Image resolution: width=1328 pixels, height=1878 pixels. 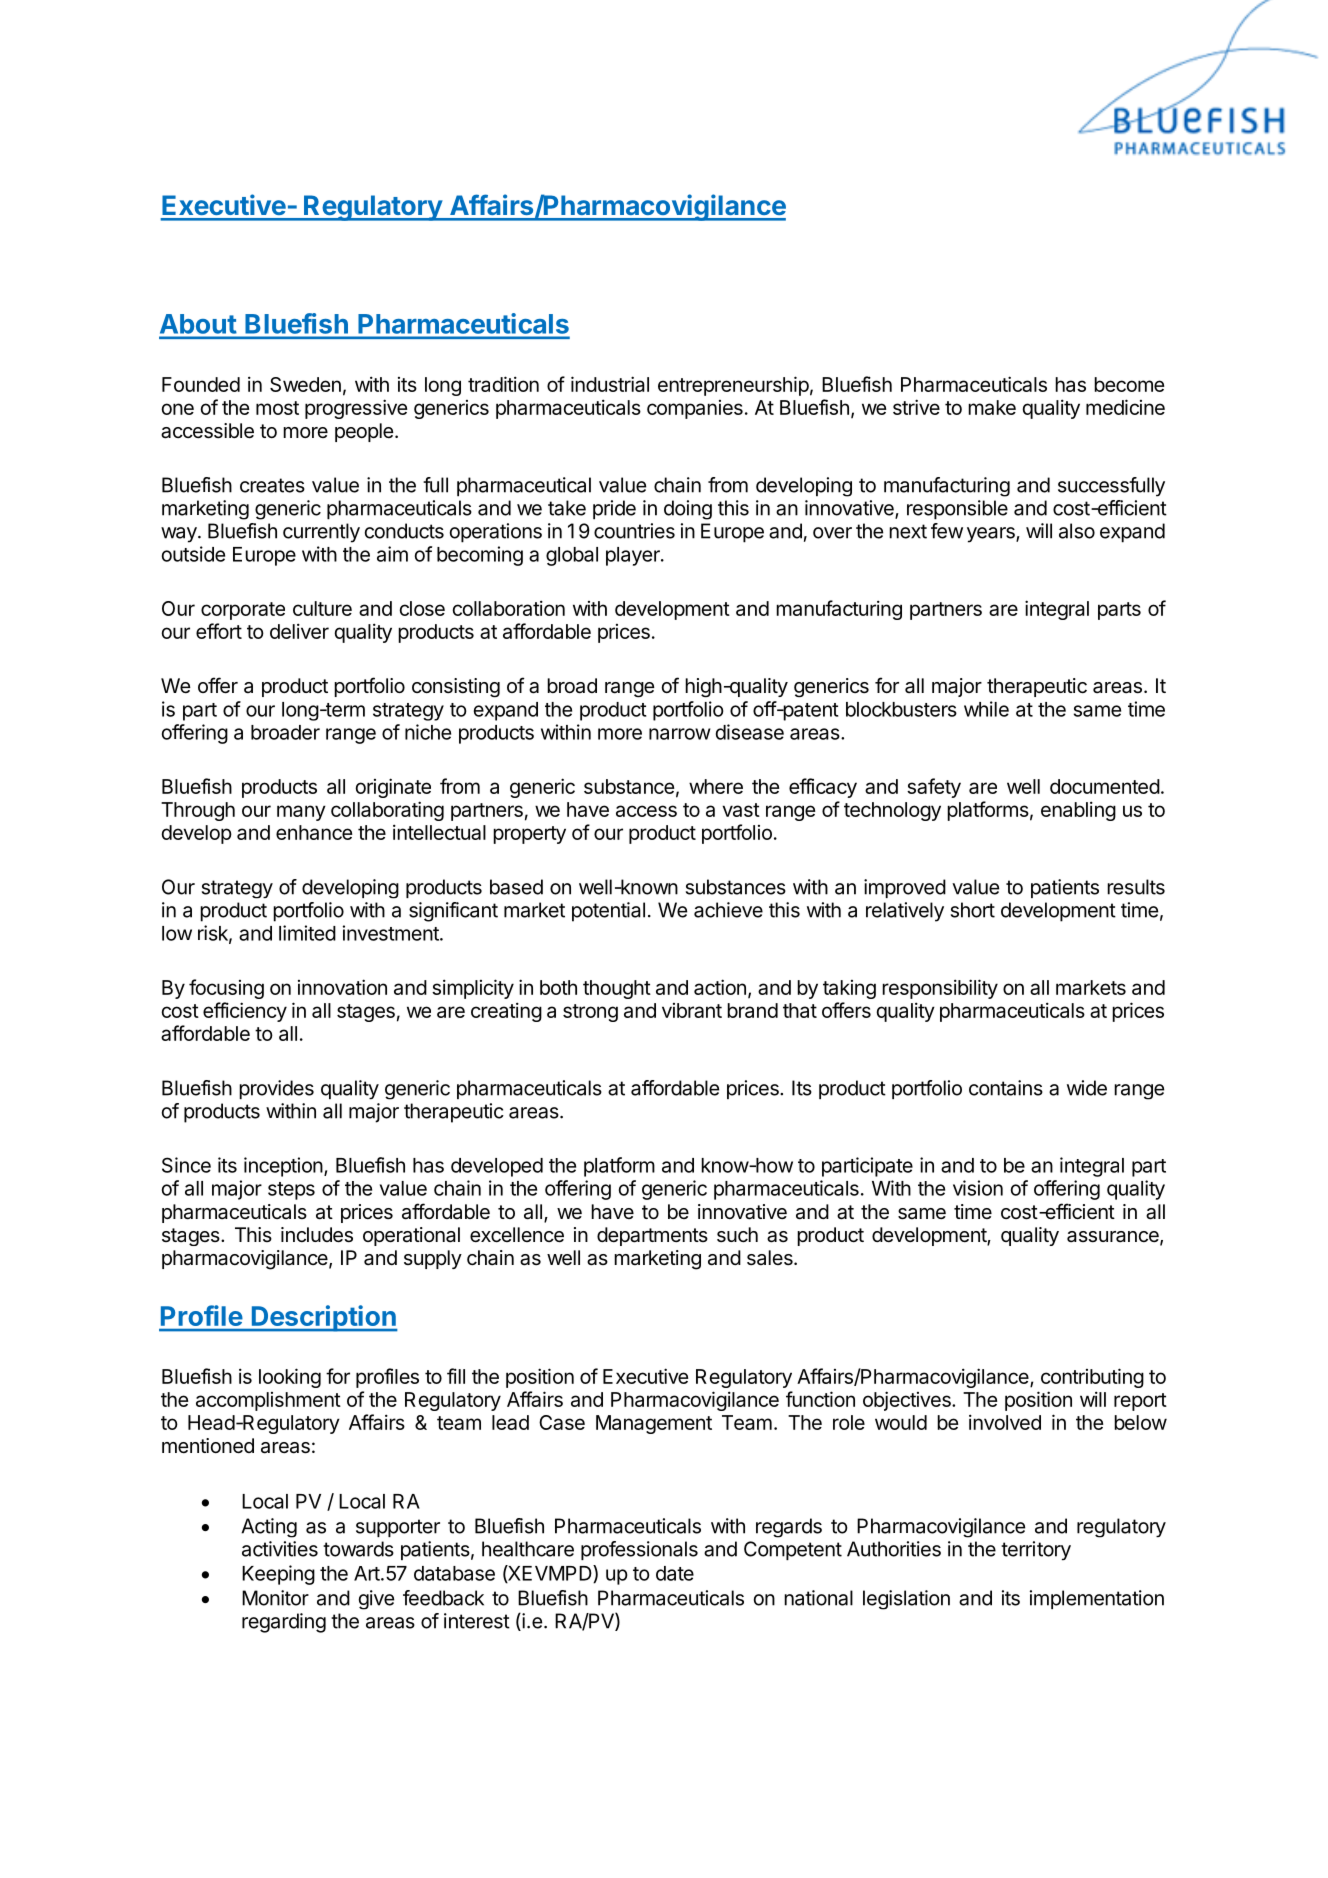 What do you see at coordinates (277, 408) in the image?
I see `most` at bounding box center [277, 408].
